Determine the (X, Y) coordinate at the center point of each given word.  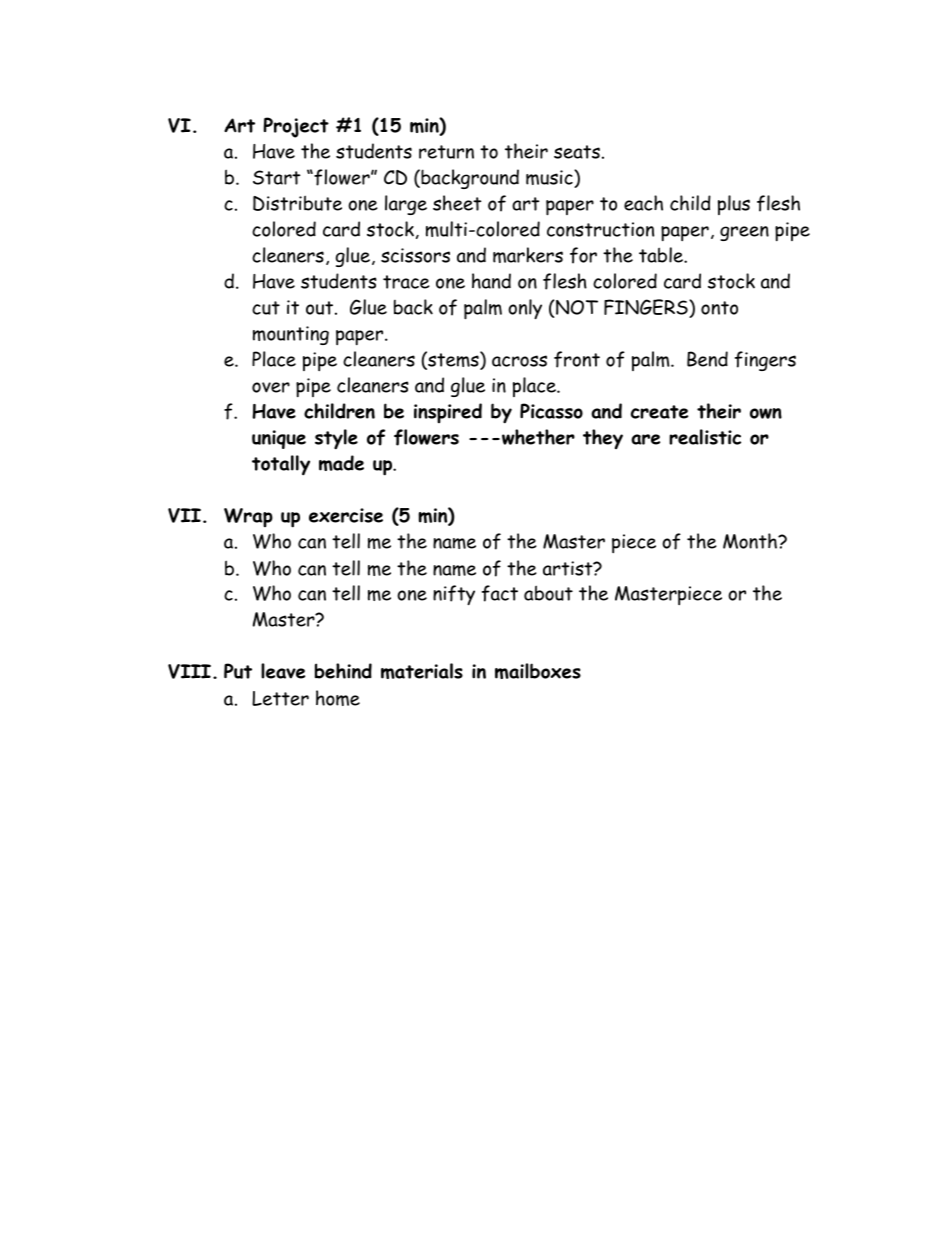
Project (296, 127)
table (662, 255)
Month (751, 541)
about (548, 593)
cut (266, 308)
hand (491, 281)
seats (577, 152)
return (446, 152)
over (271, 387)
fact (500, 593)
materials (422, 671)
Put (238, 671)
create (659, 412)
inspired (448, 413)
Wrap (248, 517)
